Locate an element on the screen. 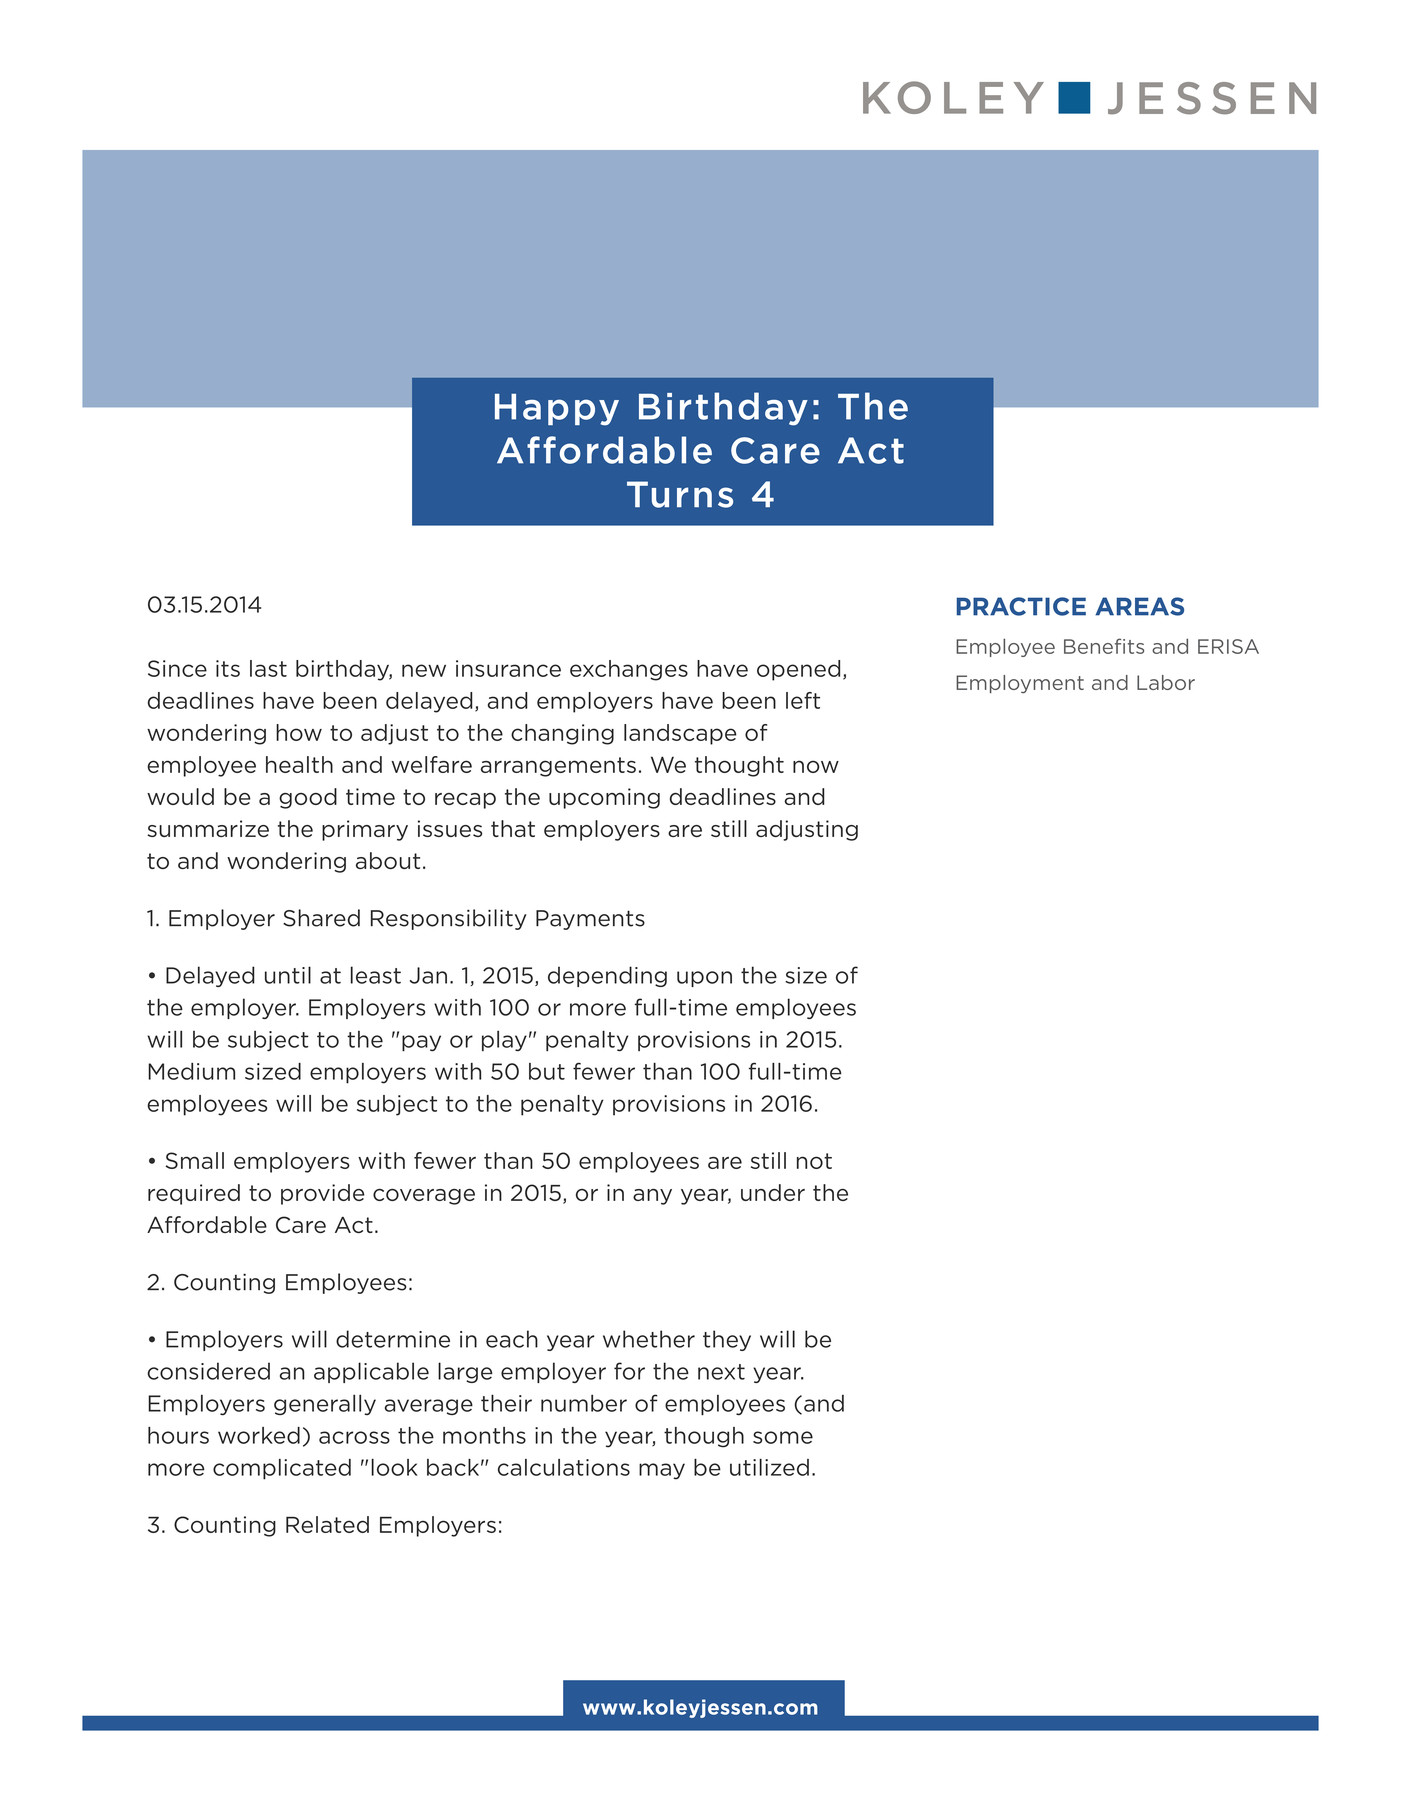  complicated is located at coordinates (282, 1469).
